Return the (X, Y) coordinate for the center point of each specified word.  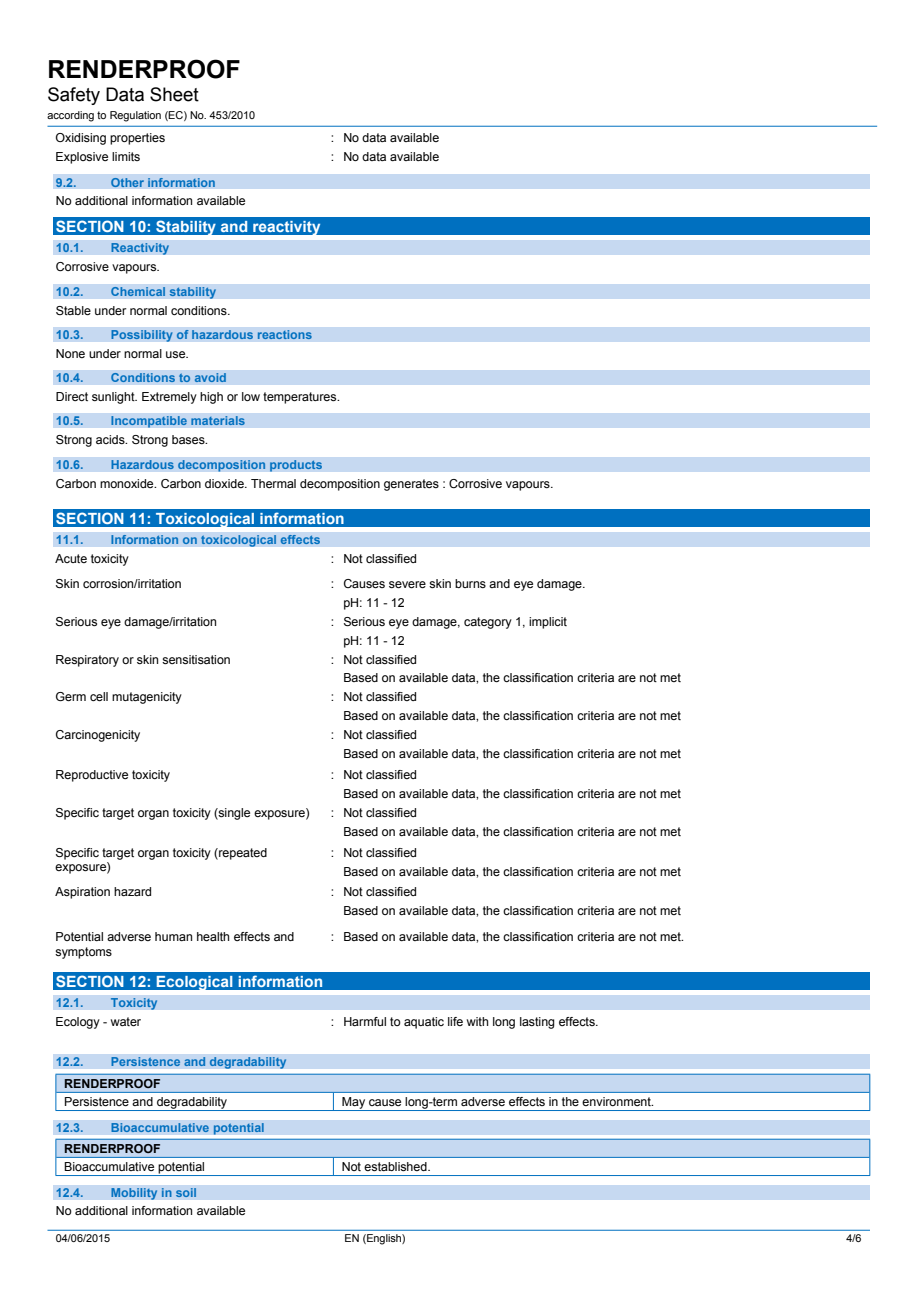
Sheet (174, 94)
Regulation (135, 116)
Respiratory (87, 661)
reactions (284, 335)
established (396, 1166)
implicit (548, 623)
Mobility (134, 1194)
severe (407, 584)
